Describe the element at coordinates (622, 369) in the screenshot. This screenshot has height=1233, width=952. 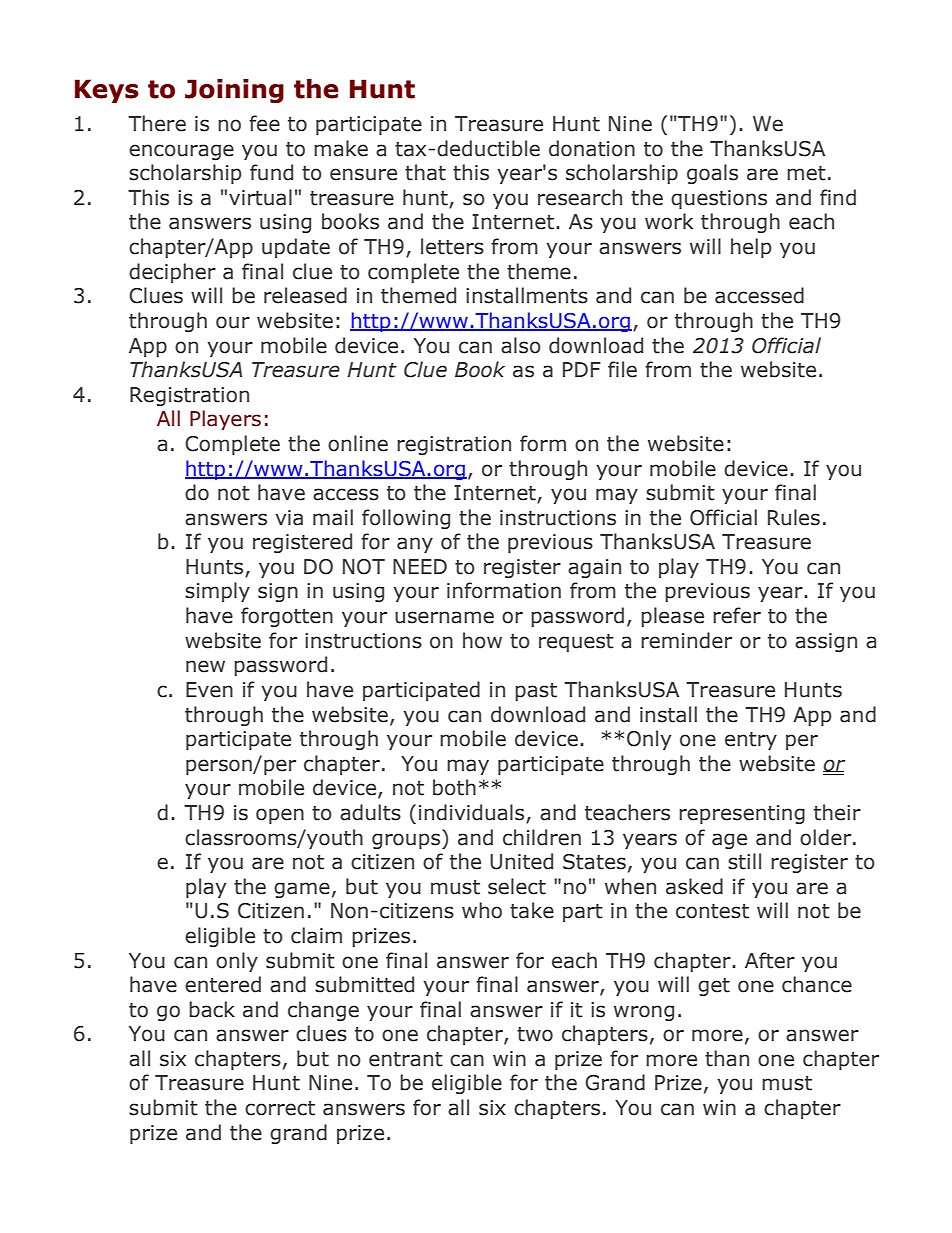
I see `file` at that location.
